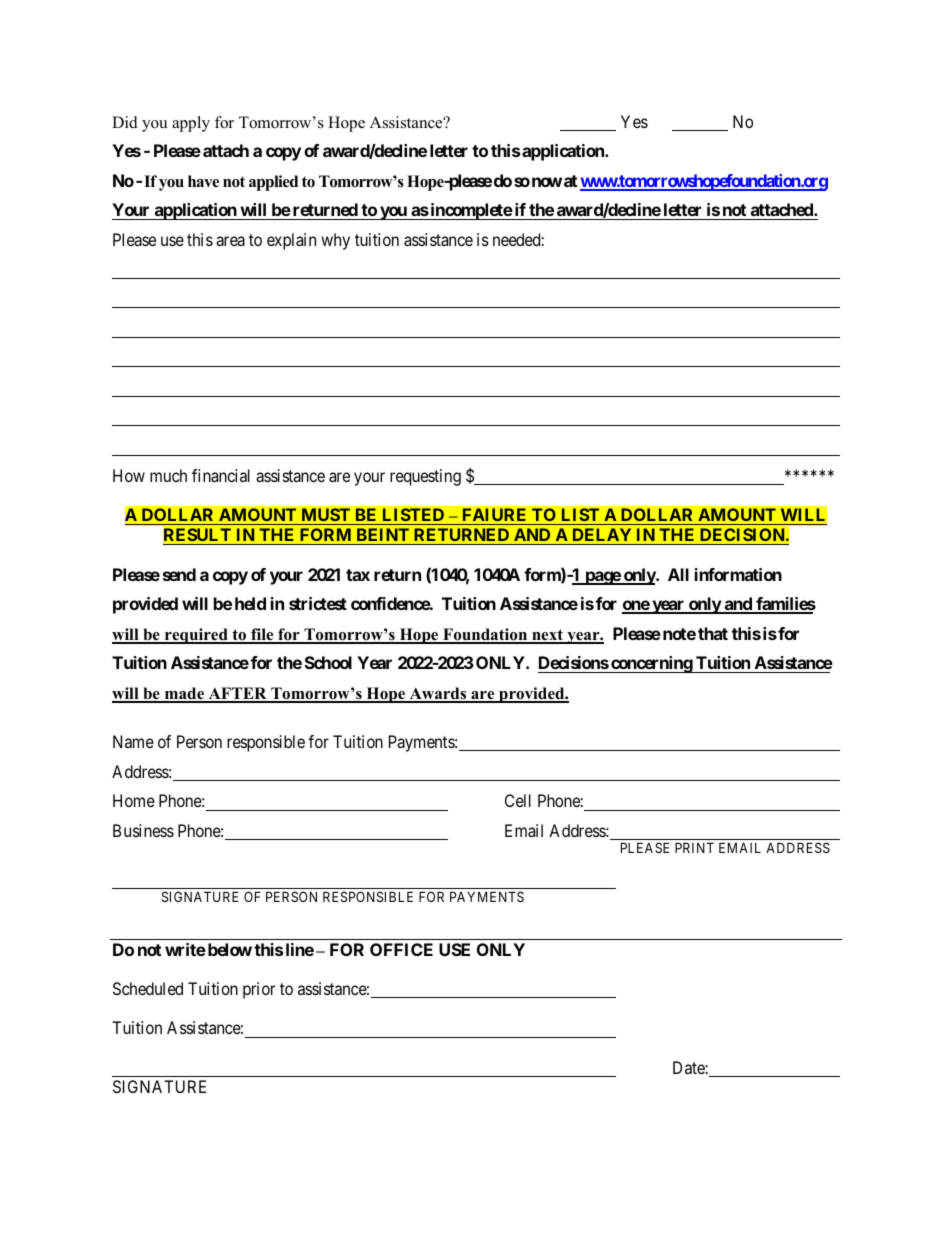  I want to click on All, so click(678, 574).
